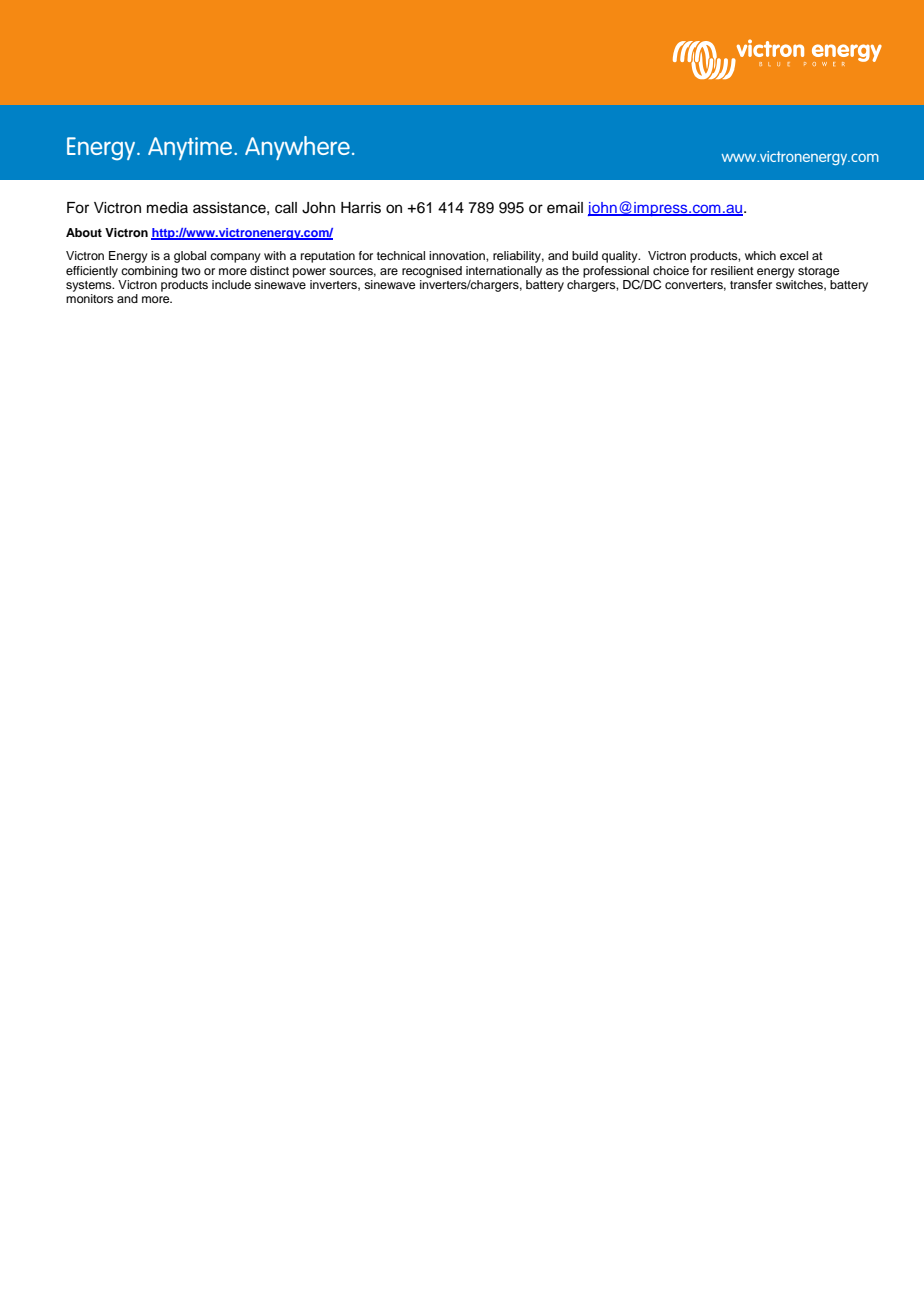 The height and width of the document is (1308, 924). I want to click on Harris, so click(361, 208).
